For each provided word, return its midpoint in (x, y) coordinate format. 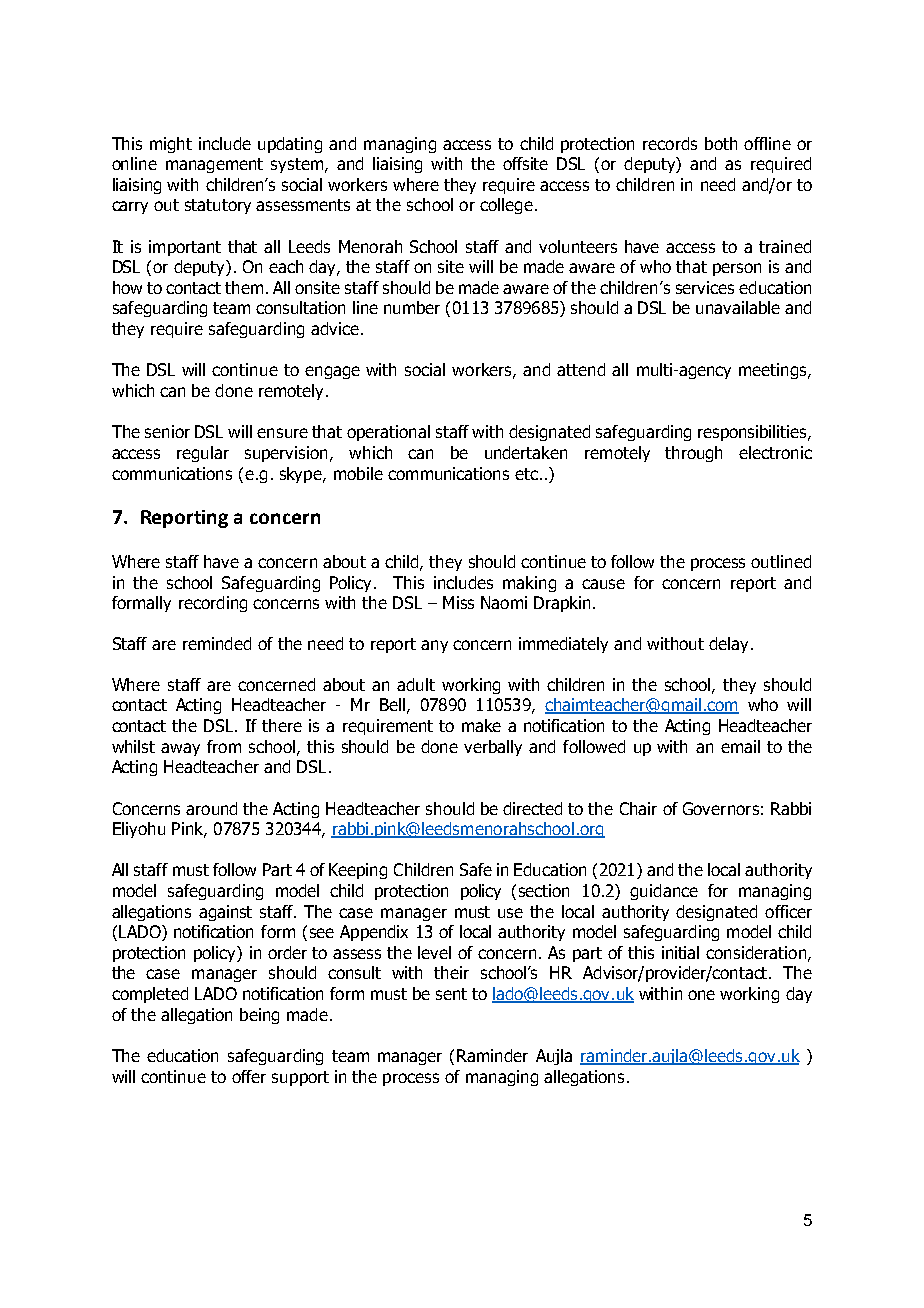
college (506, 206)
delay (728, 645)
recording (213, 604)
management (214, 165)
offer (249, 1076)
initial (680, 952)
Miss (458, 602)
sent (451, 994)
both (721, 143)
